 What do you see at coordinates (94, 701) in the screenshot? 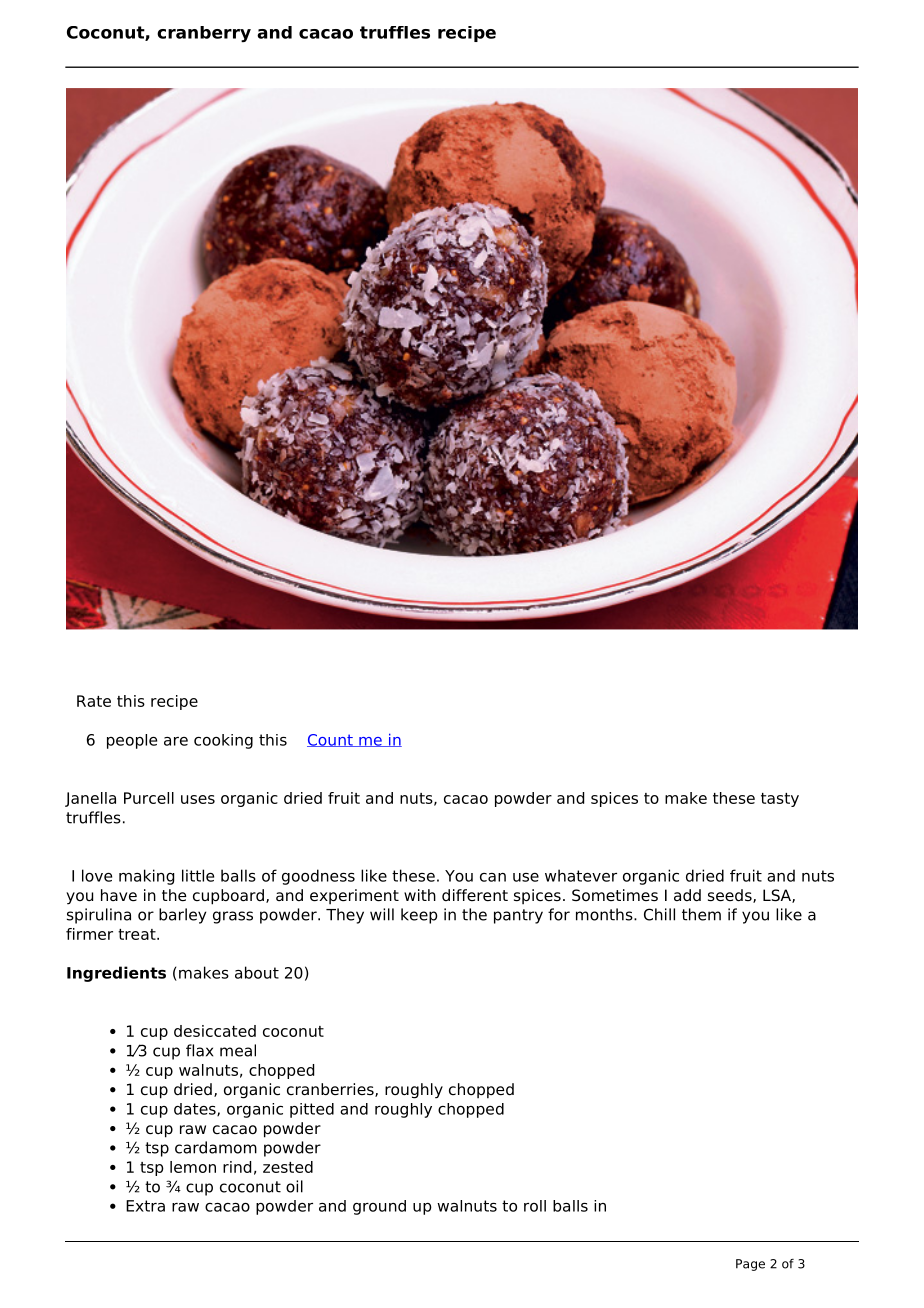
I see `Rate` at bounding box center [94, 701].
